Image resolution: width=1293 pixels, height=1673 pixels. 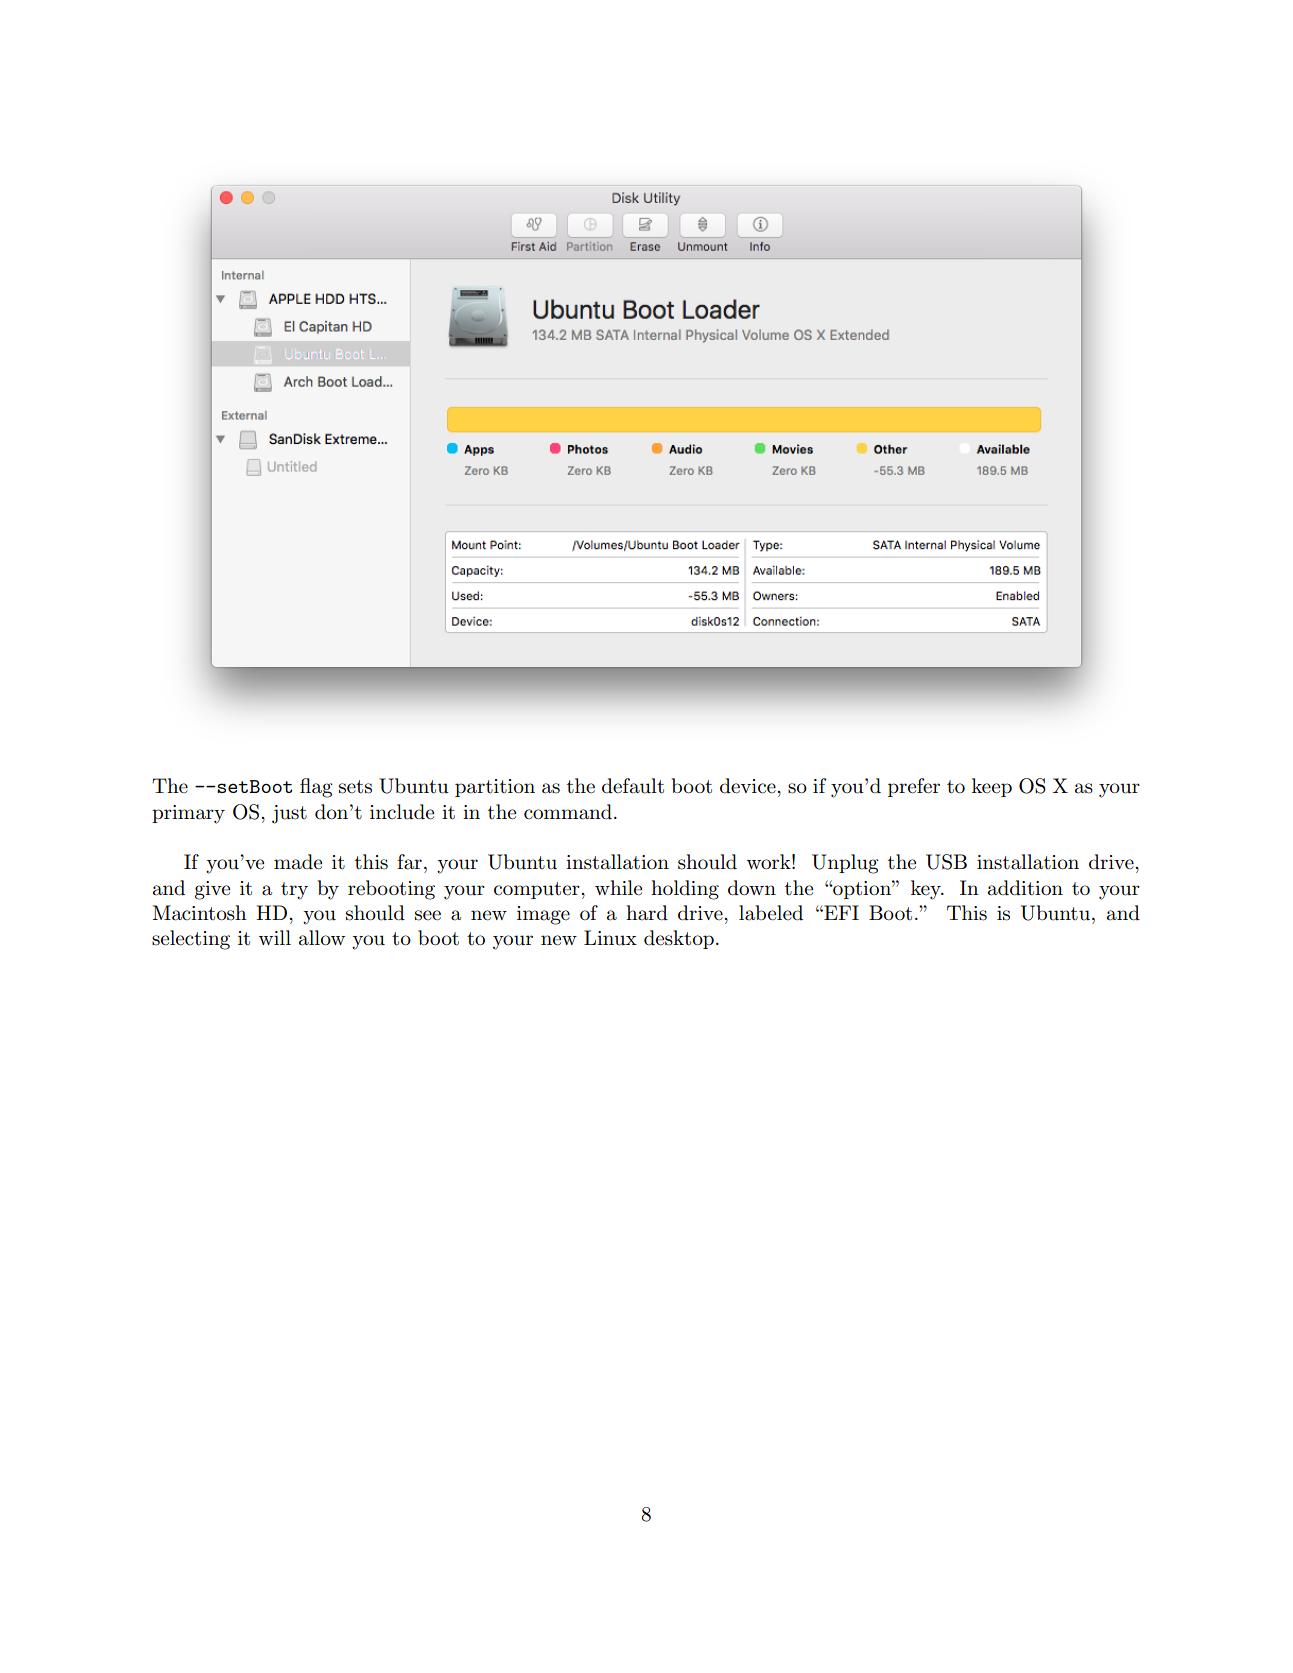 What do you see at coordinates (298, 862) in the page?
I see `made` at bounding box center [298, 862].
